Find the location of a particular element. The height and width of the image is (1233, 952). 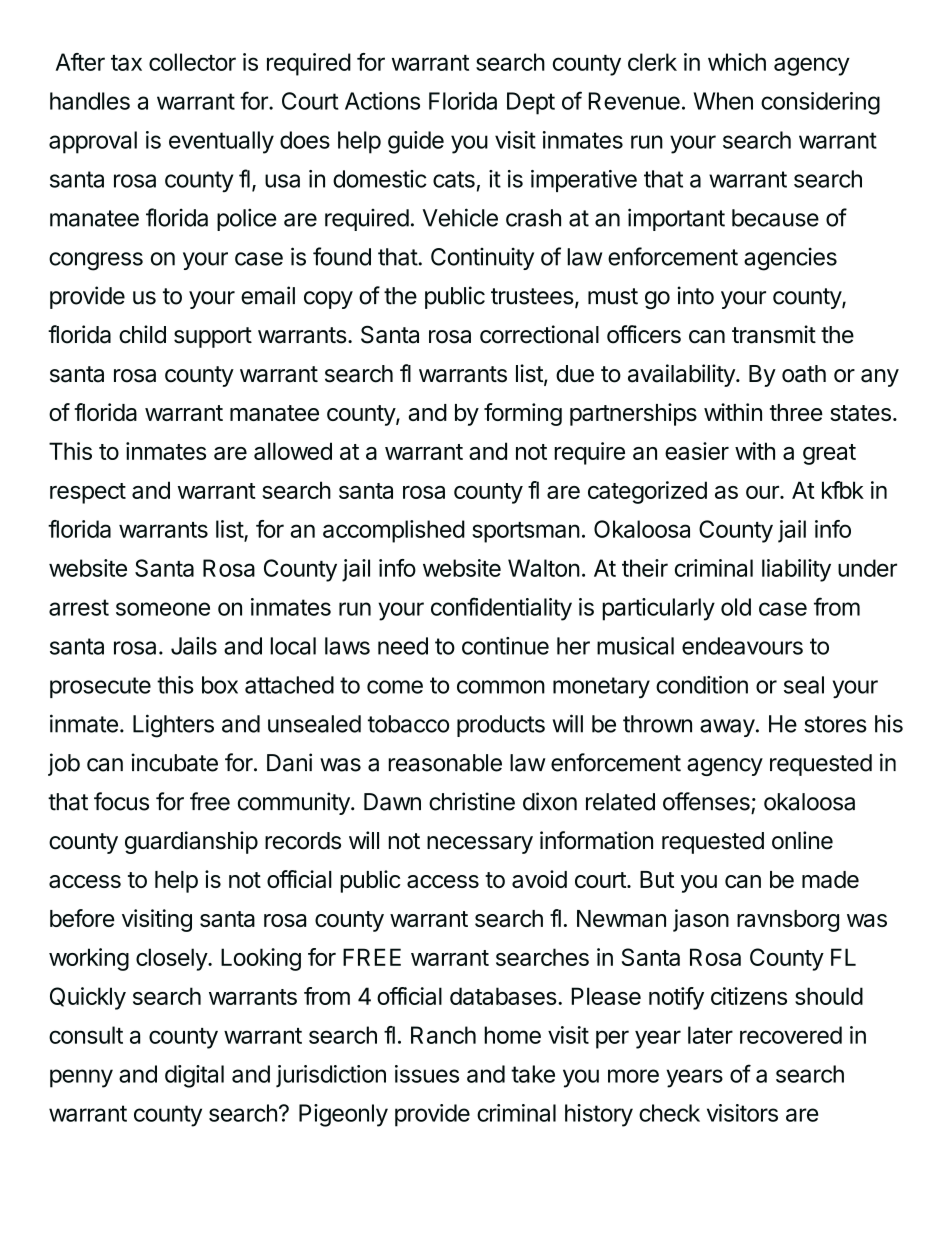

digital is located at coordinates (194, 1076).
